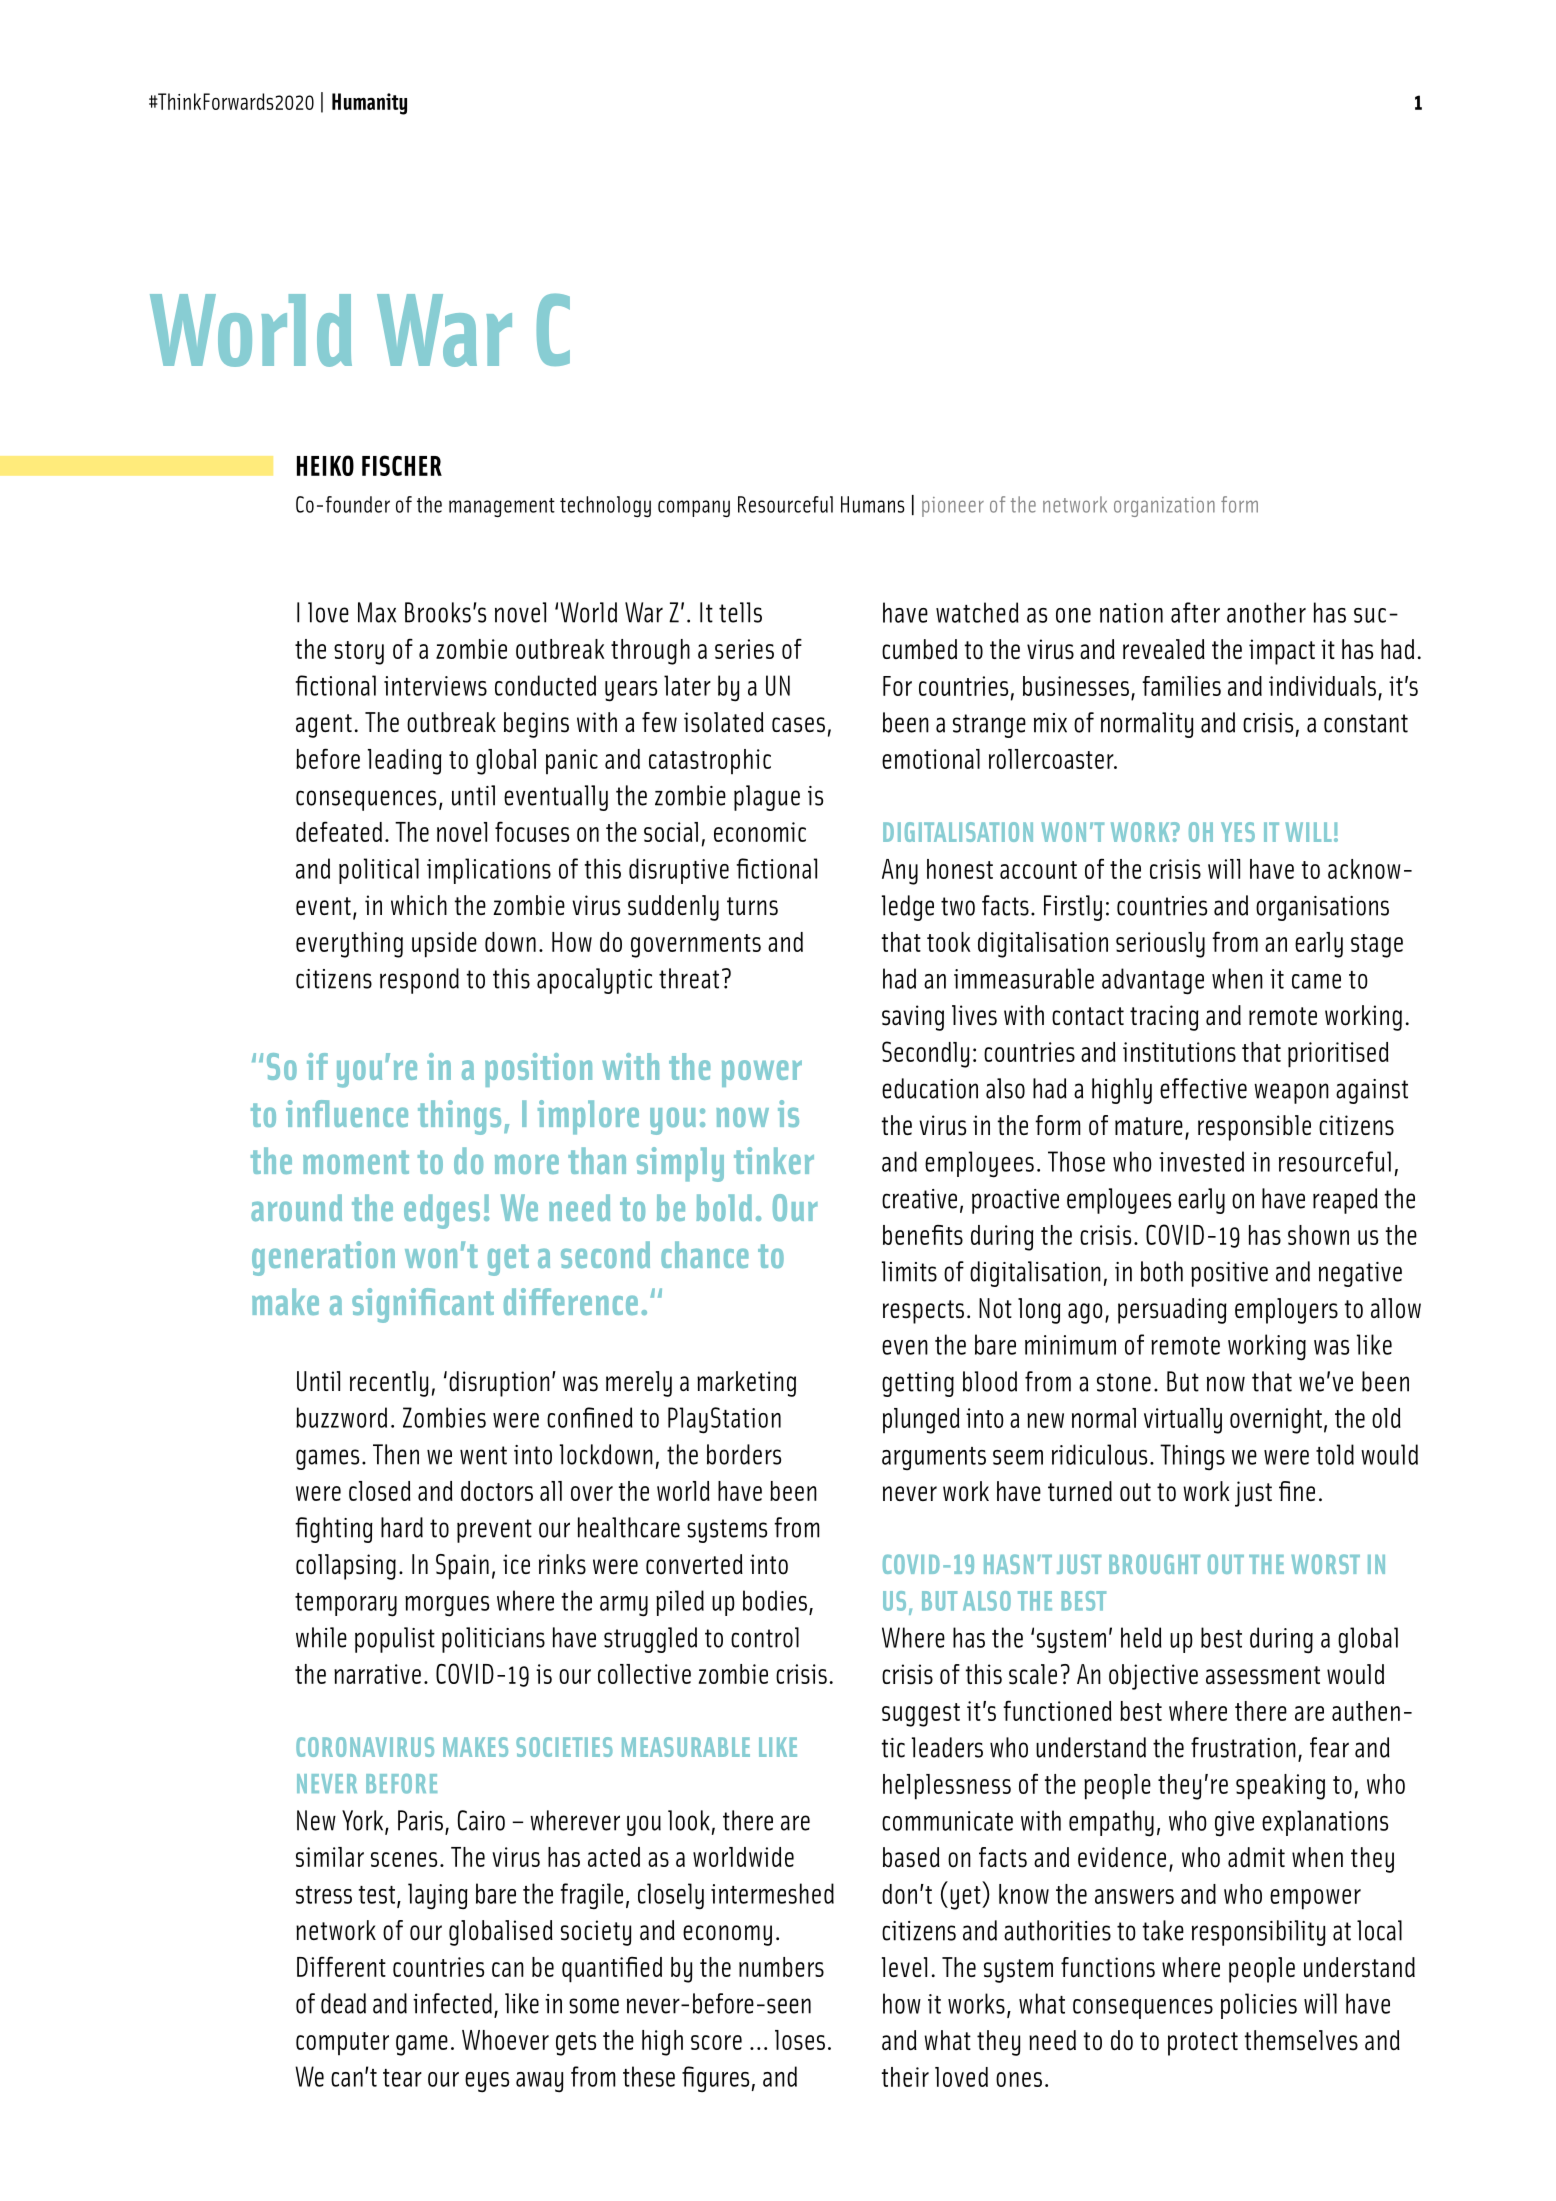 The width and height of the screenshot is (1556, 2201). What do you see at coordinates (369, 104) in the screenshot?
I see `Humanity` at bounding box center [369, 104].
